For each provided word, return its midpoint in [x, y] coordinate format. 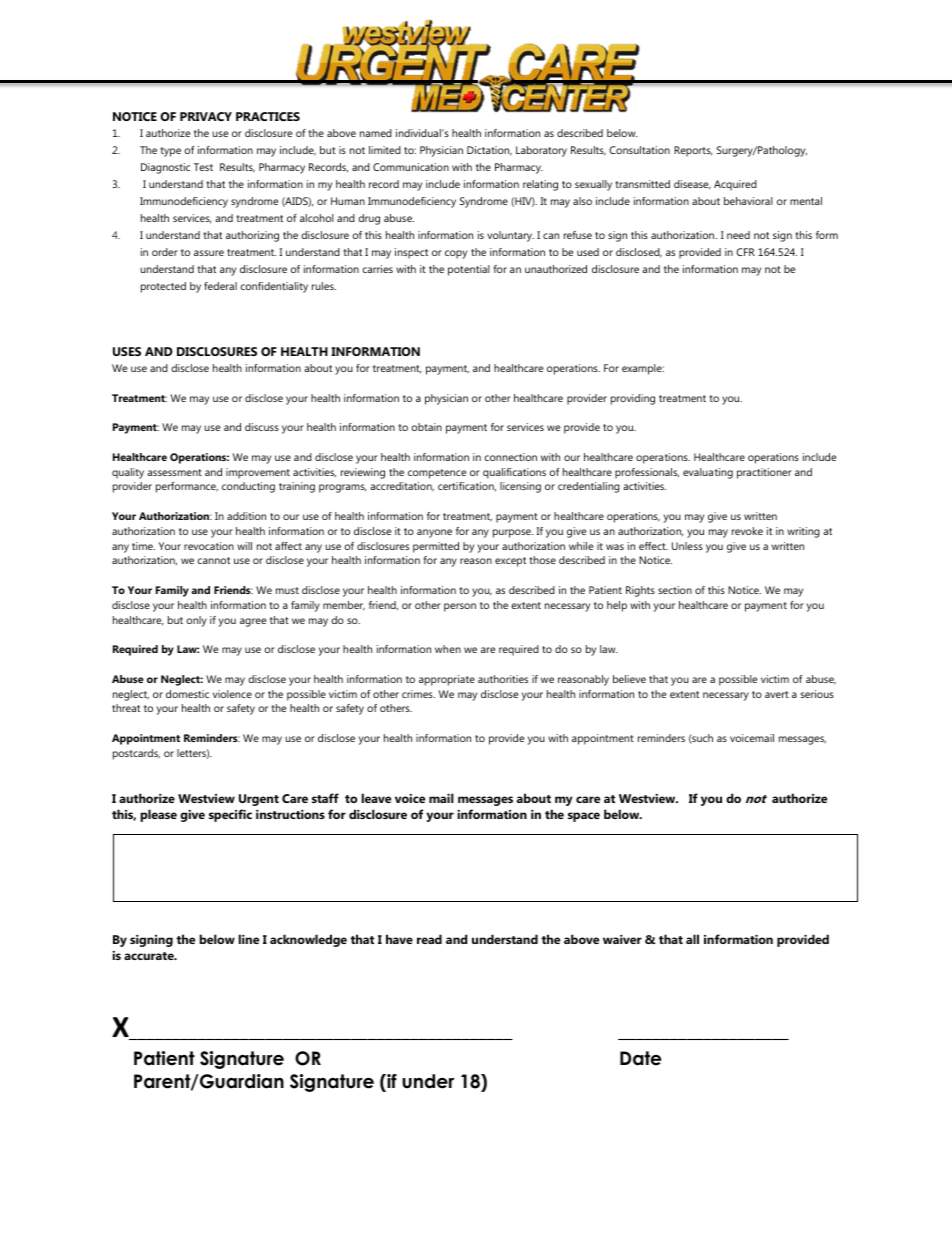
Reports [693, 151]
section [675, 590]
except [510, 562]
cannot [213, 560]
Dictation [489, 151]
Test [203, 167]
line [249, 939]
